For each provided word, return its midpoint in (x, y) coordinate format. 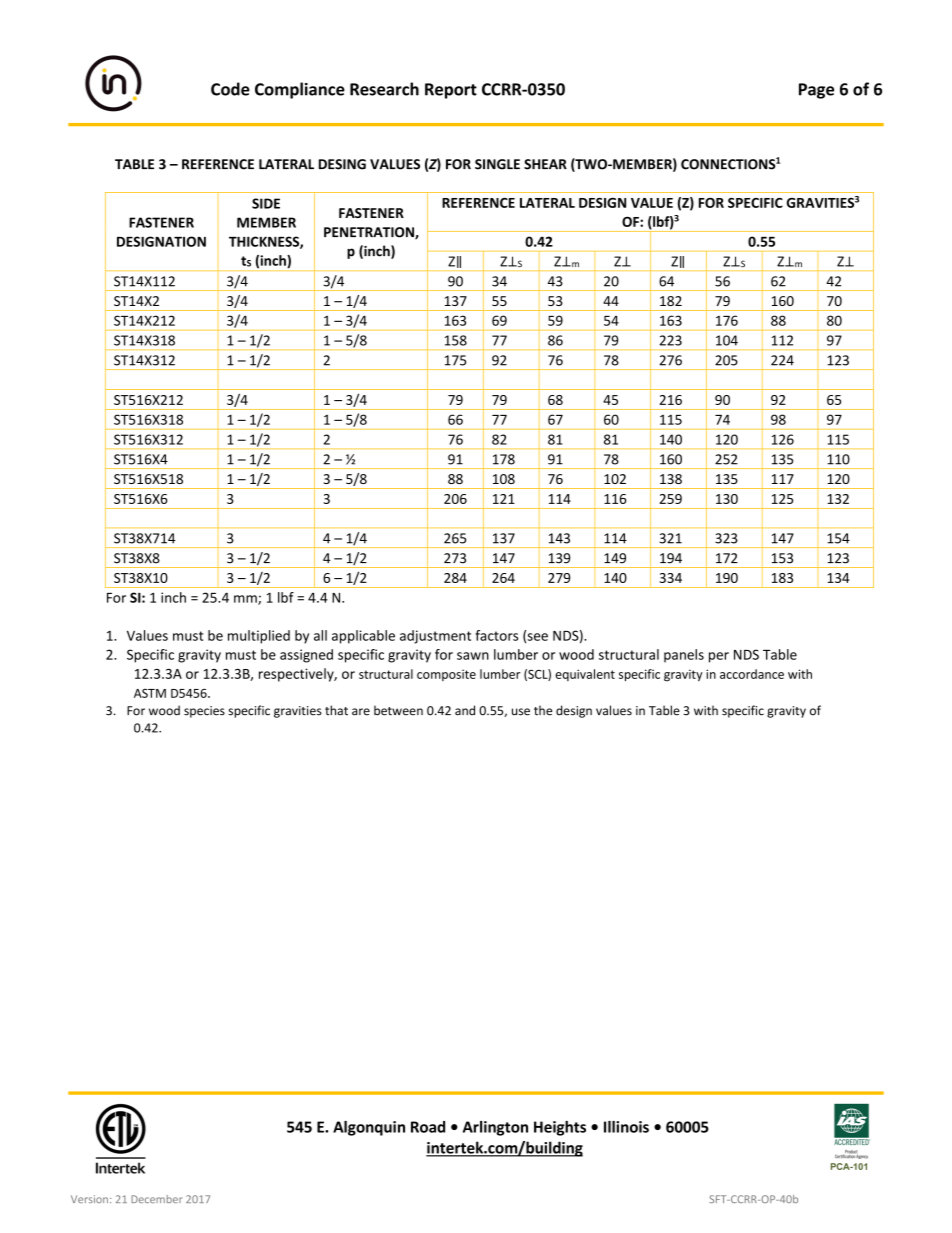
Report (451, 91)
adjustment (435, 637)
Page (816, 91)
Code (230, 89)
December (156, 1199)
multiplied (259, 637)
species (204, 712)
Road (428, 1127)
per (719, 657)
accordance (752, 674)
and (465, 710)
